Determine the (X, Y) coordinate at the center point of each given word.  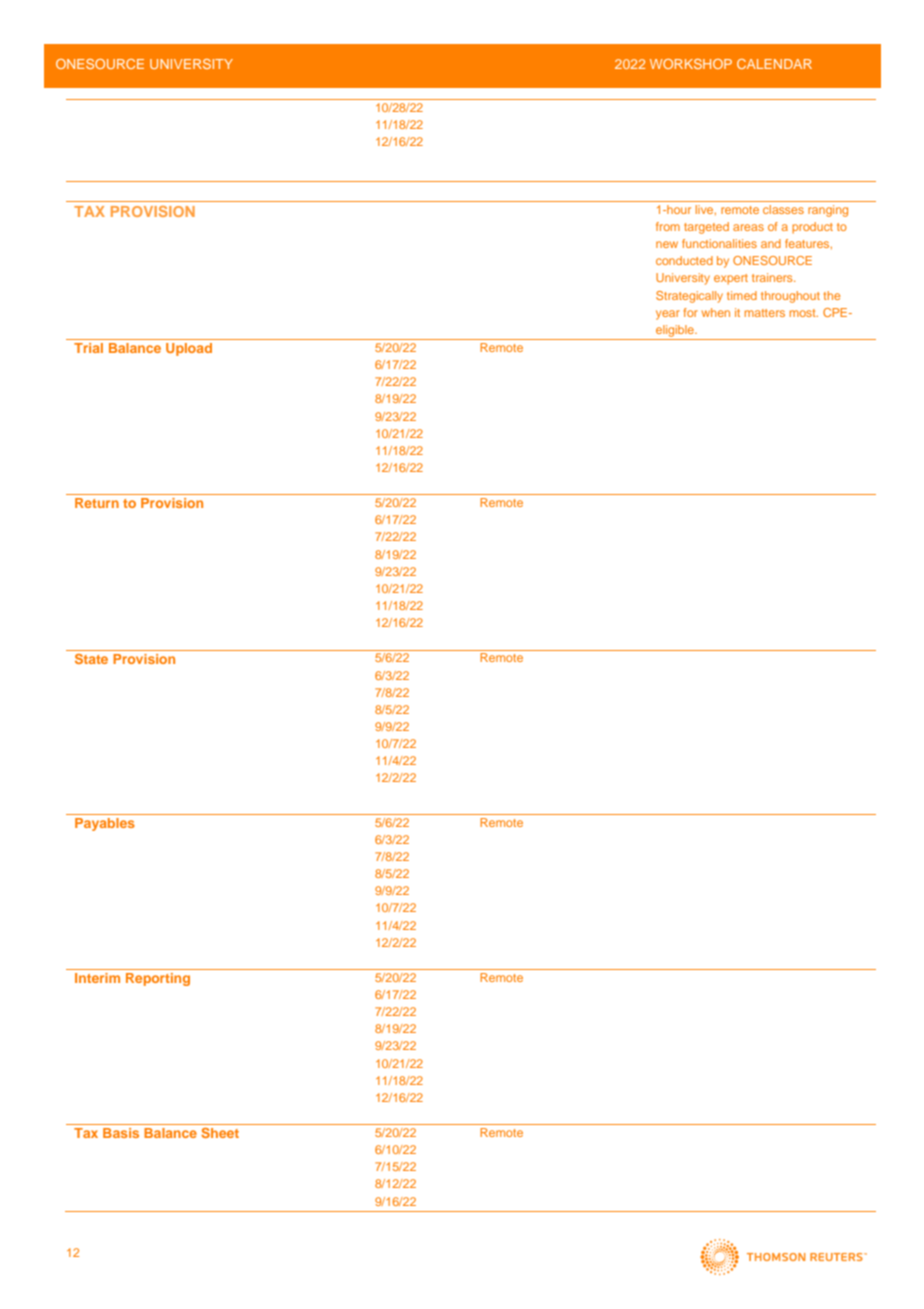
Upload (189, 349)
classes (783, 209)
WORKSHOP (691, 64)
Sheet (220, 1133)
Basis (121, 1133)
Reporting (158, 979)
